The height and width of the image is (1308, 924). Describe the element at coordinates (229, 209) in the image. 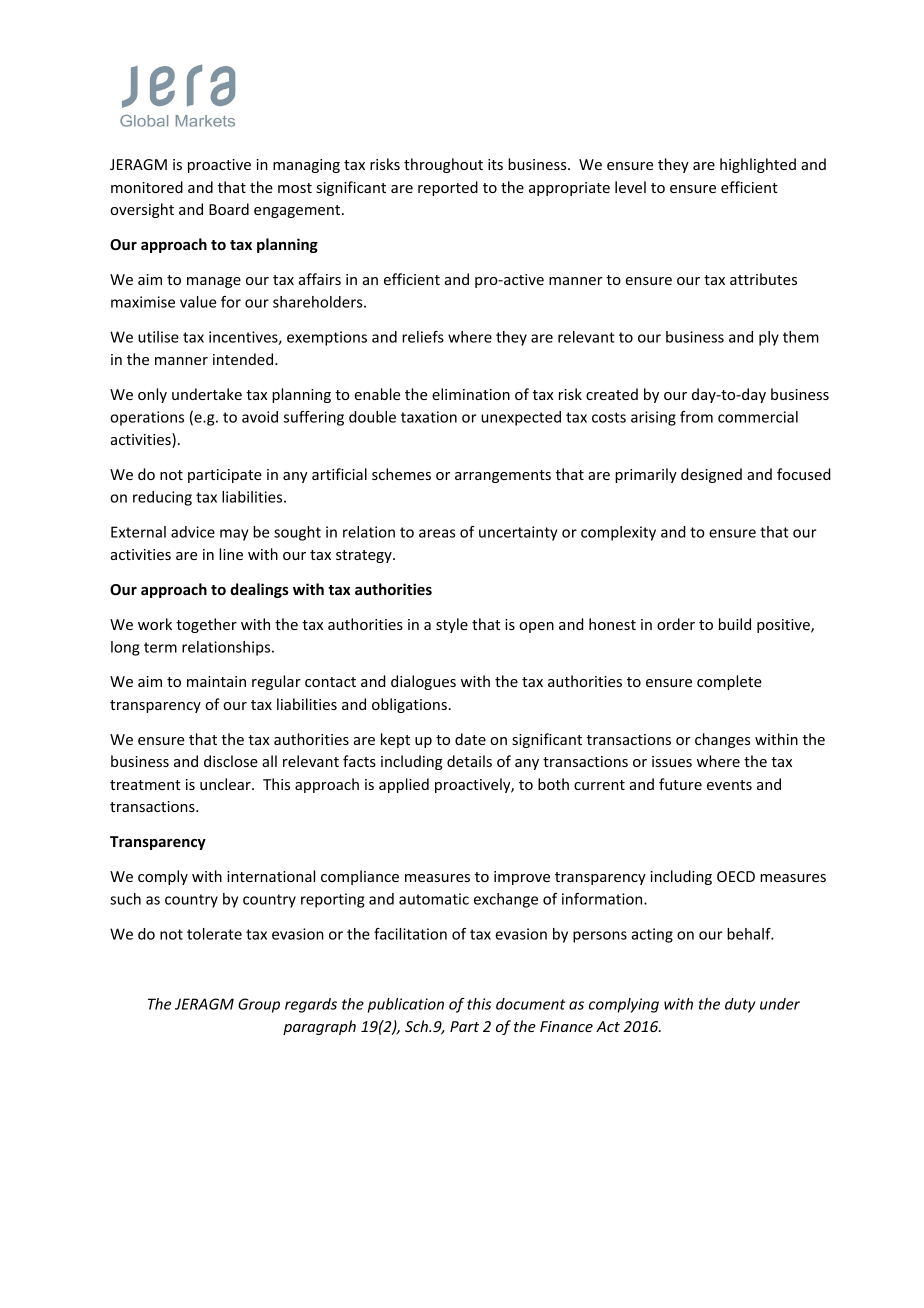

I see `Board` at that location.
